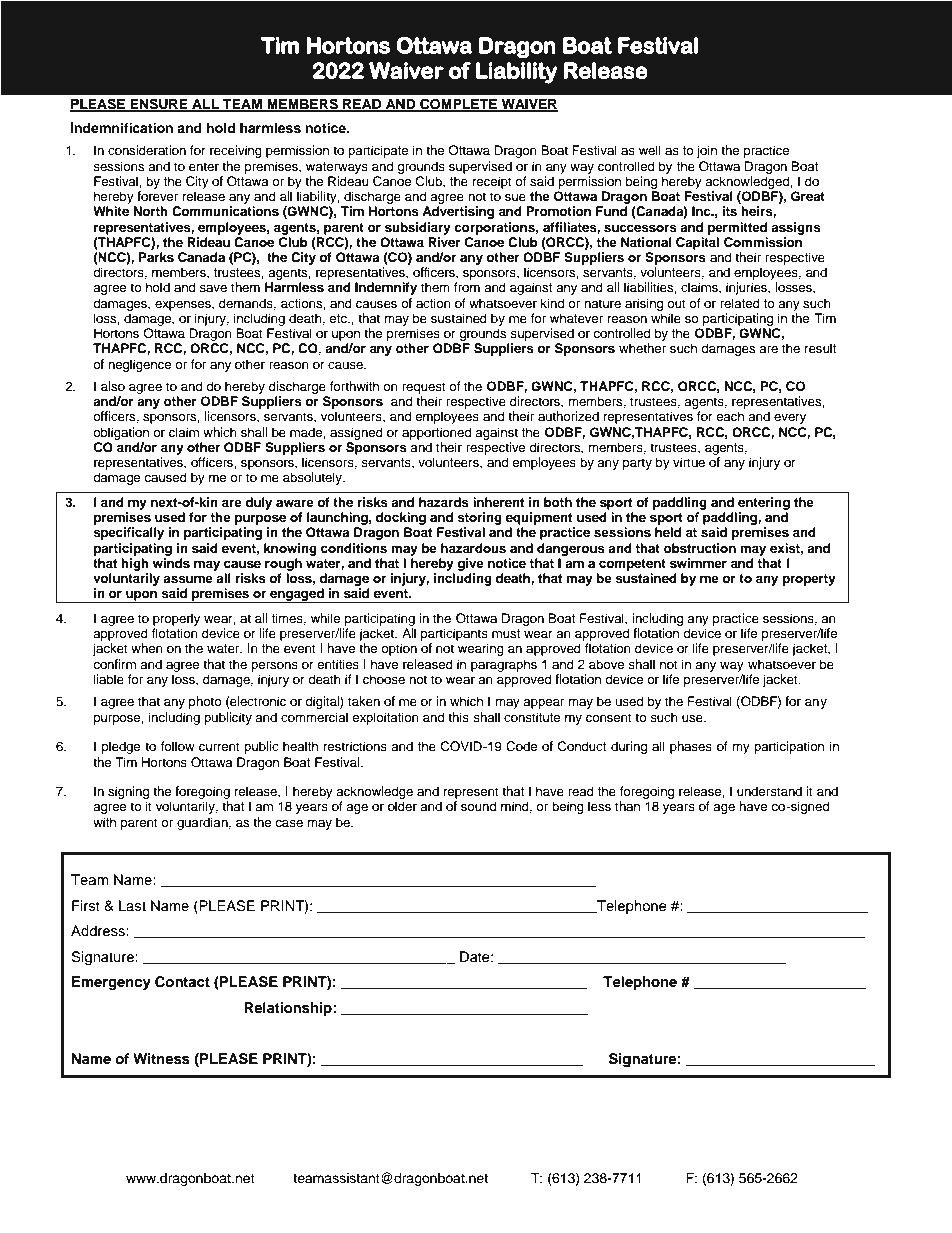 The height and width of the page is (1233, 952). What do you see at coordinates (504, 665) in the page?
I see `paragraphs` at bounding box center [504, 665].
